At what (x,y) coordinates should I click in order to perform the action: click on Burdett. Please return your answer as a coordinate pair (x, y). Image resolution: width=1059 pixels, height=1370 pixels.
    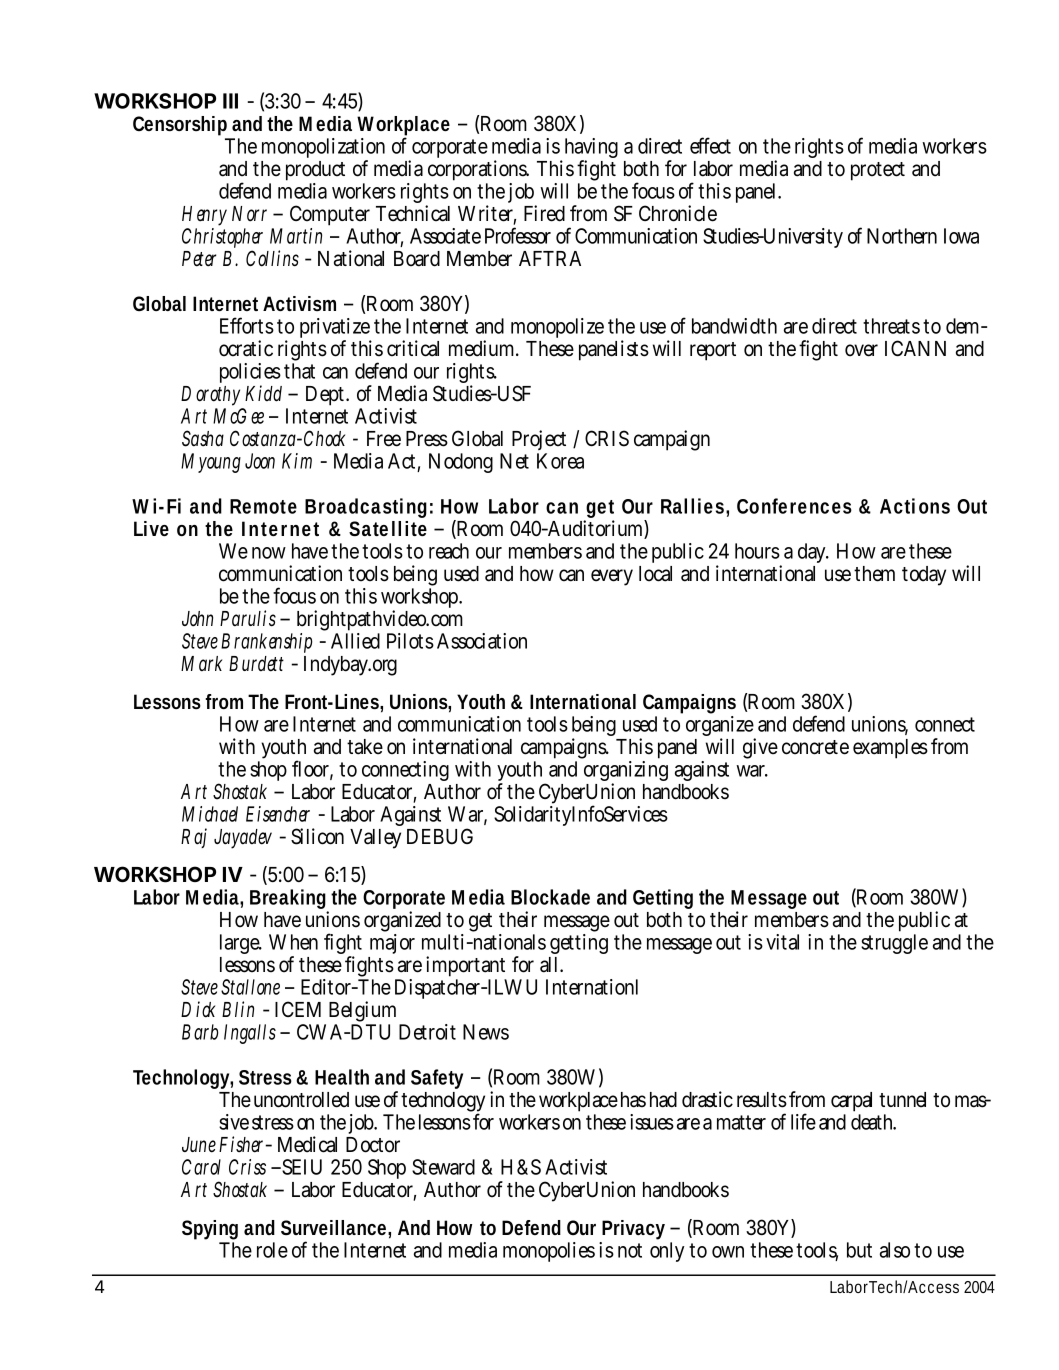
    Looking at the image, I should click on (256, 664).
